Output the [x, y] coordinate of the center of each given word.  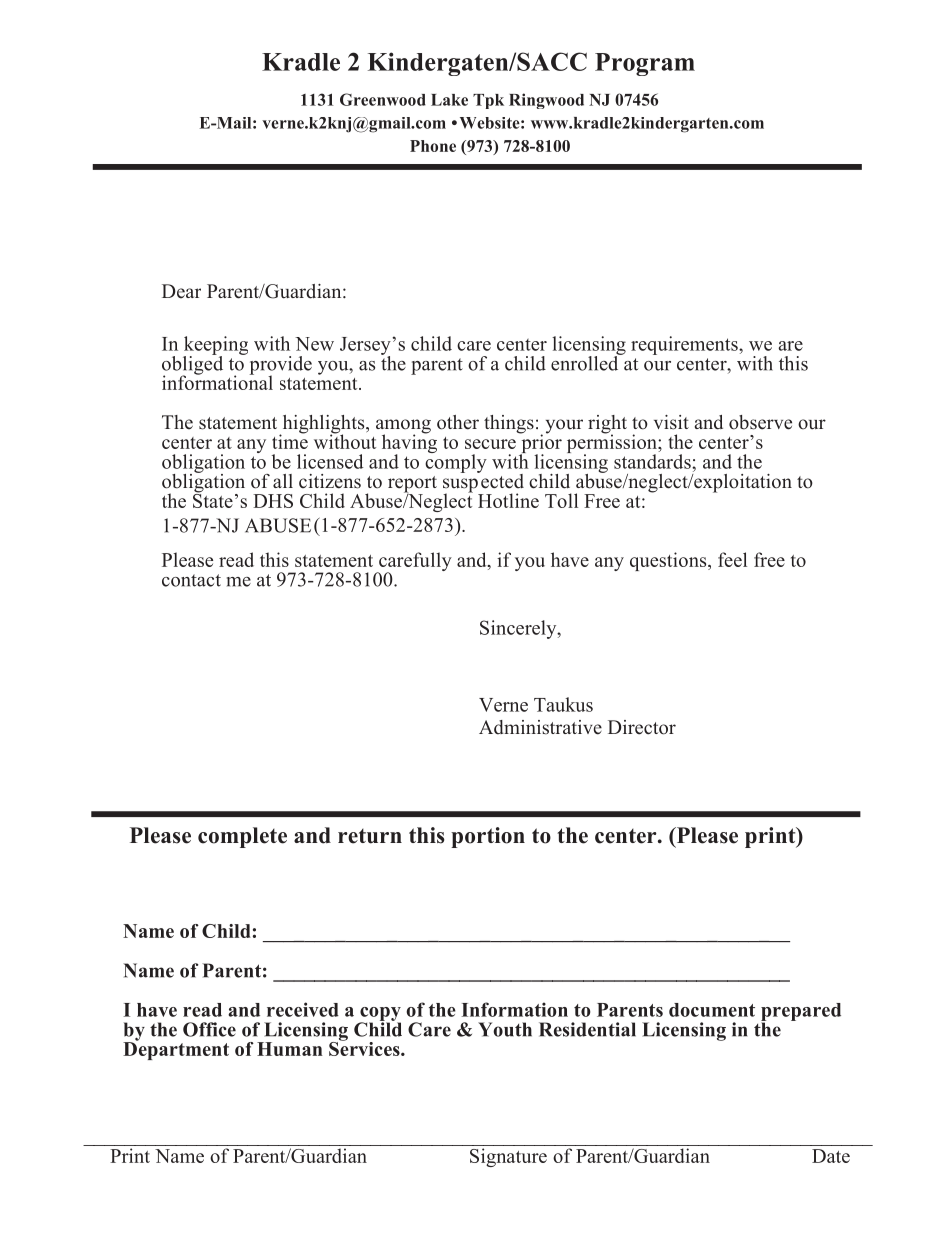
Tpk [488, 101]
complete [242, 837]
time [290, 440]
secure [490, 444]
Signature [508, 1157]
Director [642, 727]
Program [645, 64]
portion [488, 837]
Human [290, 1049]
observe [760, 422]
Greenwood [383, 99]
